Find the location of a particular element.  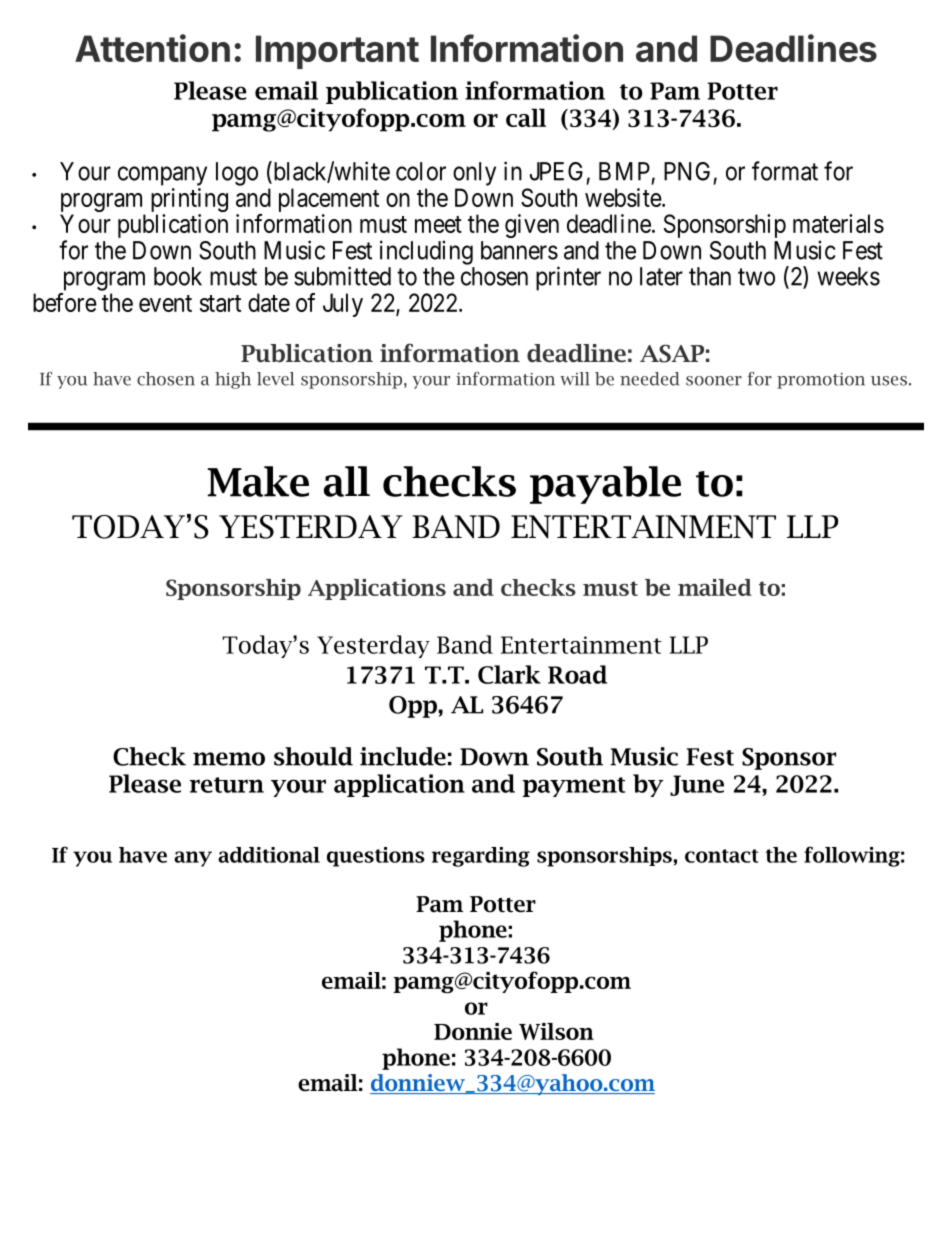

payable is located at coordinates (605, 485).
